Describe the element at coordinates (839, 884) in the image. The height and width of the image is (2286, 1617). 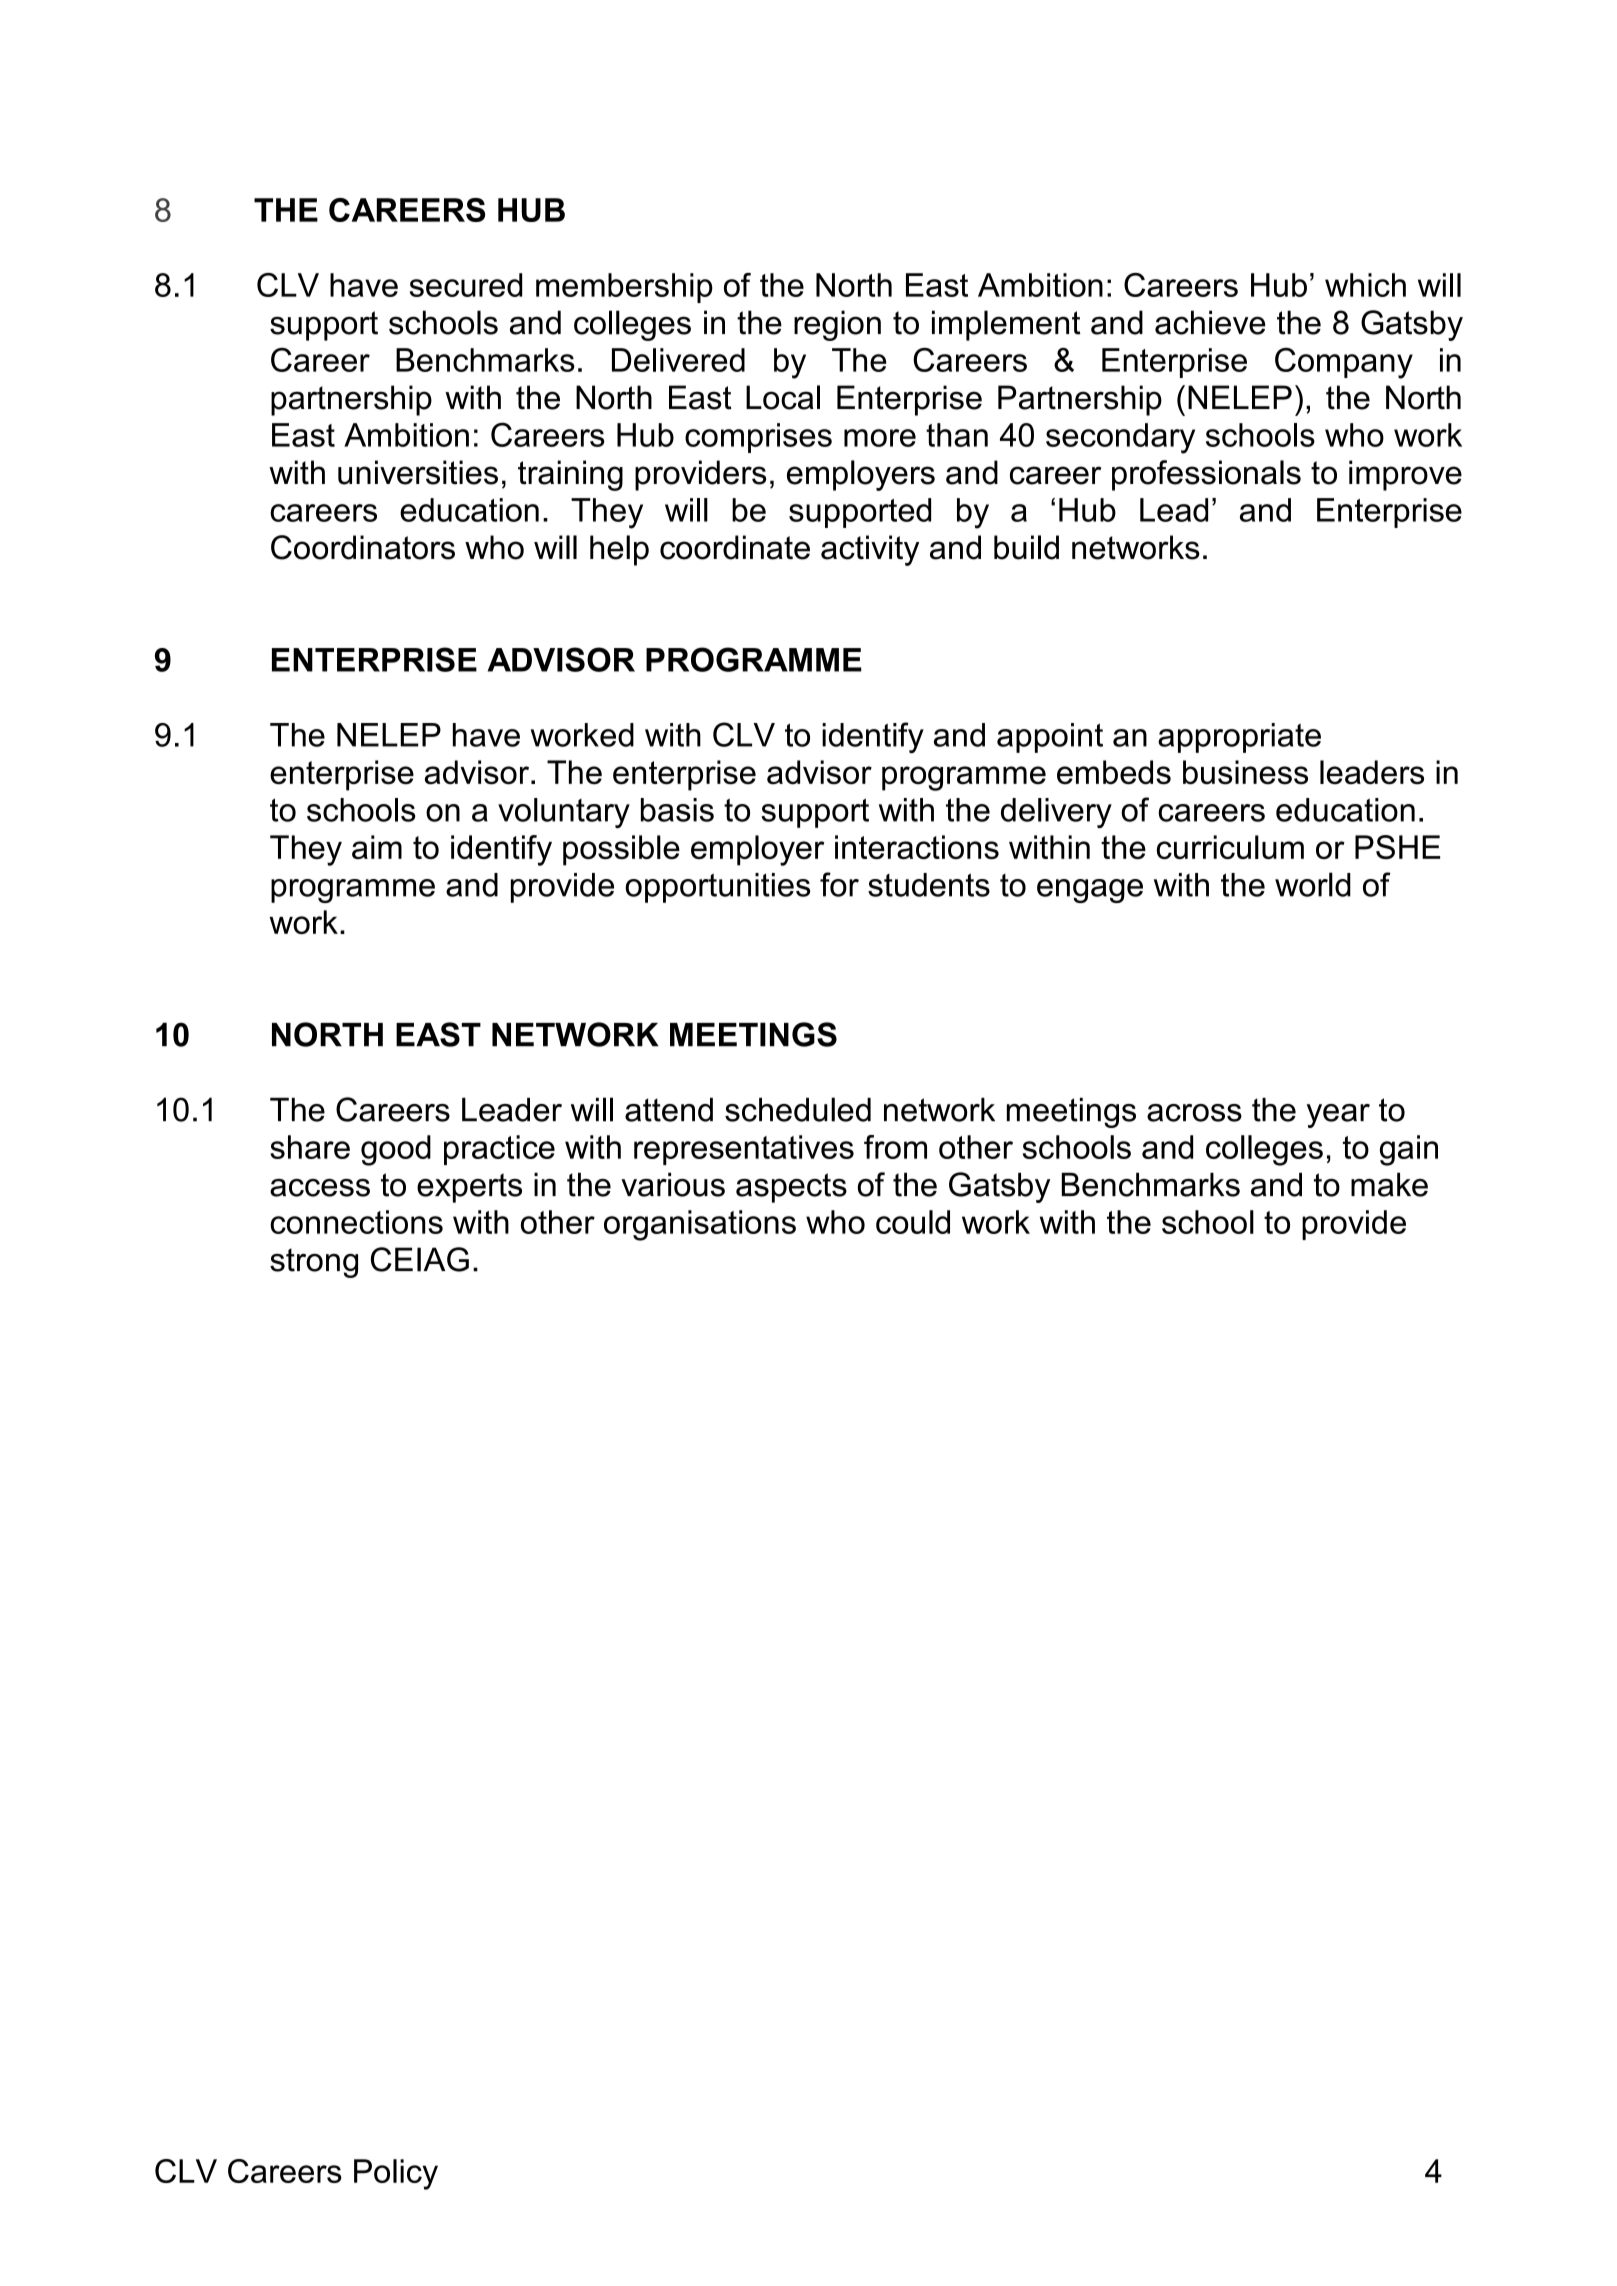
I see `for` at that location.
